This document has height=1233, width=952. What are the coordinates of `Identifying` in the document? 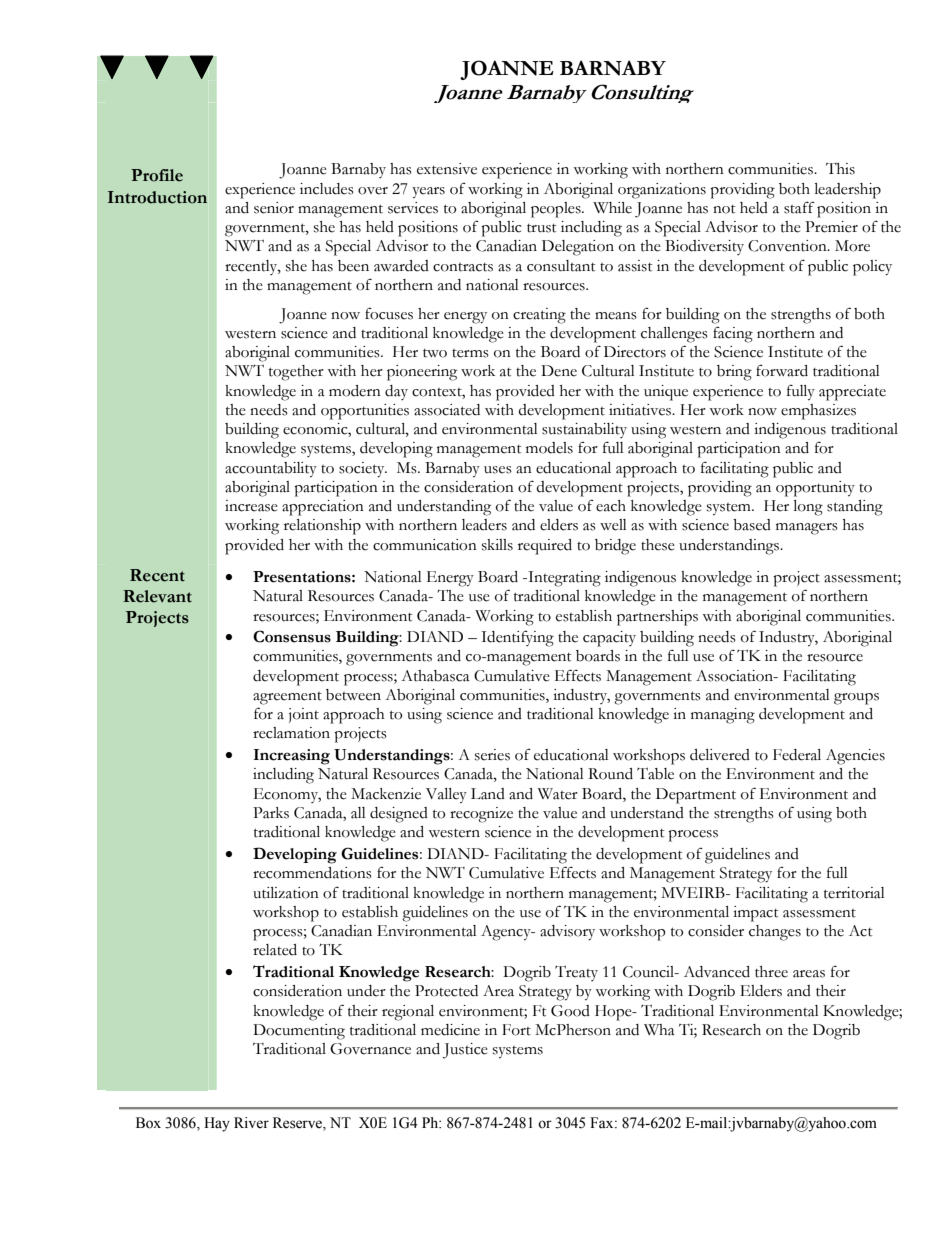 It's located at (517, 638).
